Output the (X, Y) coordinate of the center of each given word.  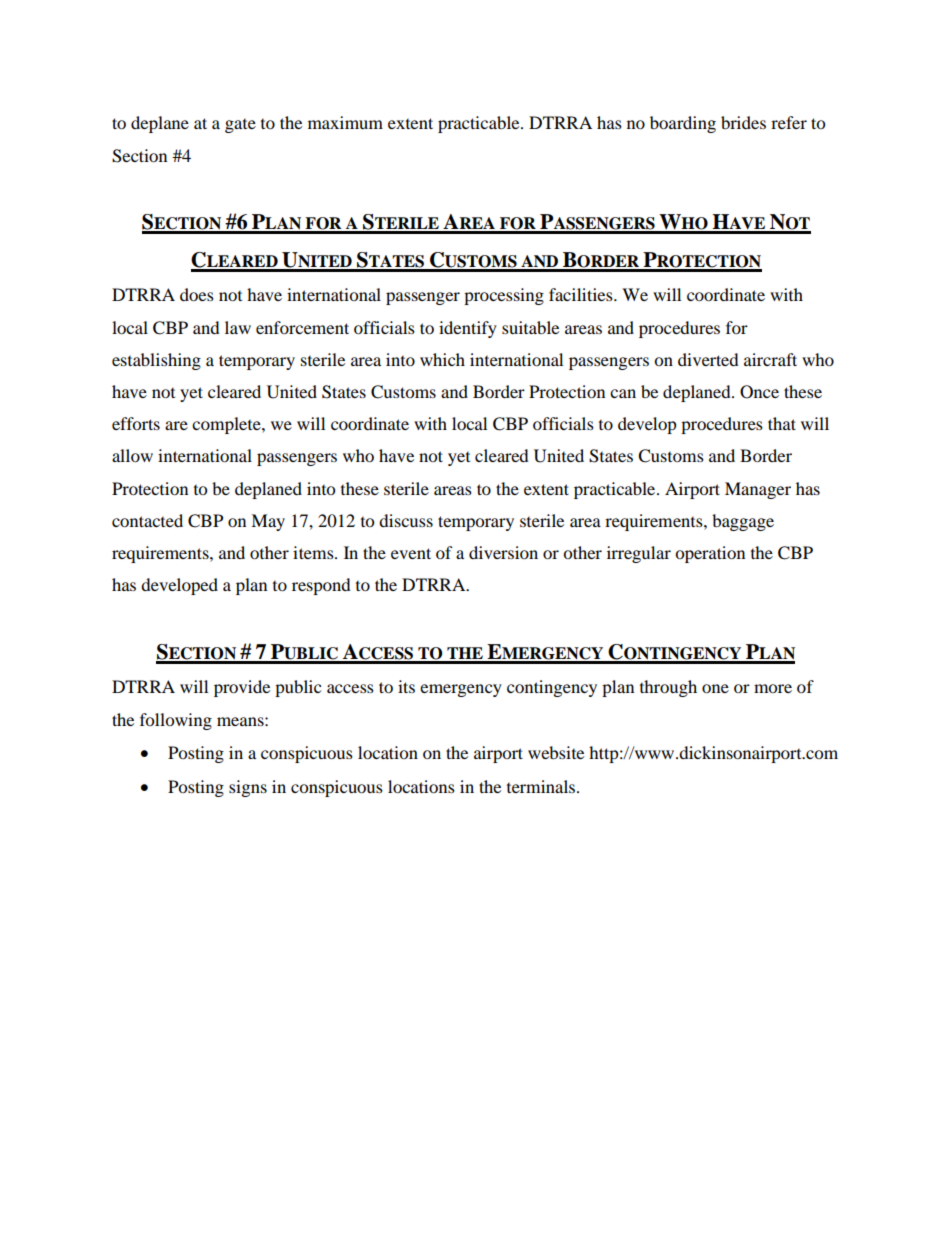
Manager (758, 490)
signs (248, 788)
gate (240, 126)
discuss (406, 520)
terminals (542, 786)
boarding (683, 124)
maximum (345, 122)
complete (227, 425)
